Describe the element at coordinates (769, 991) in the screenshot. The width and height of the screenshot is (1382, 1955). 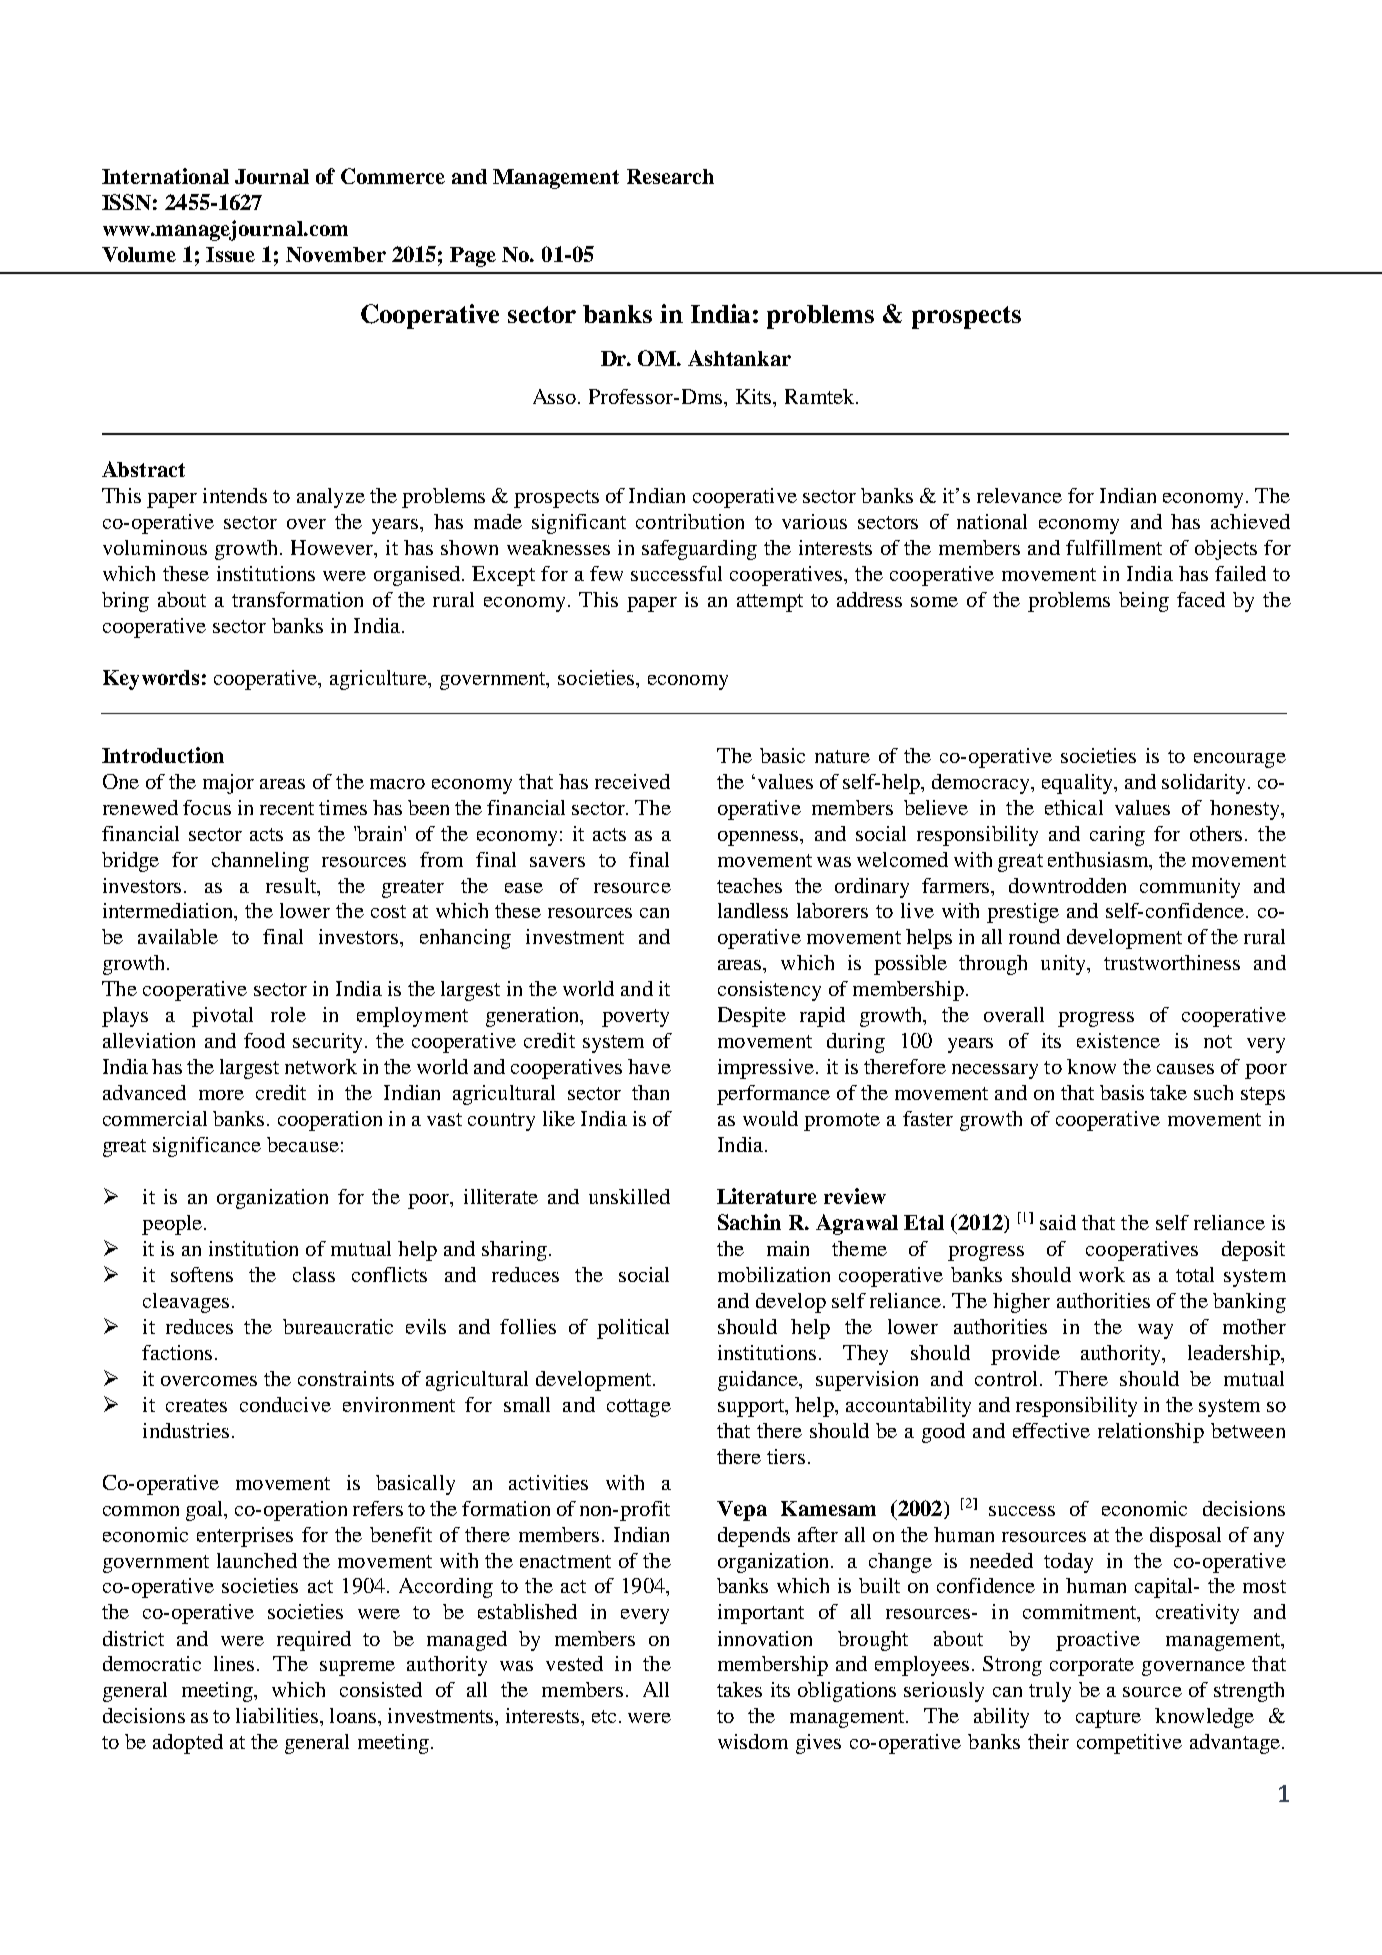
I see `consistency` at that location.
